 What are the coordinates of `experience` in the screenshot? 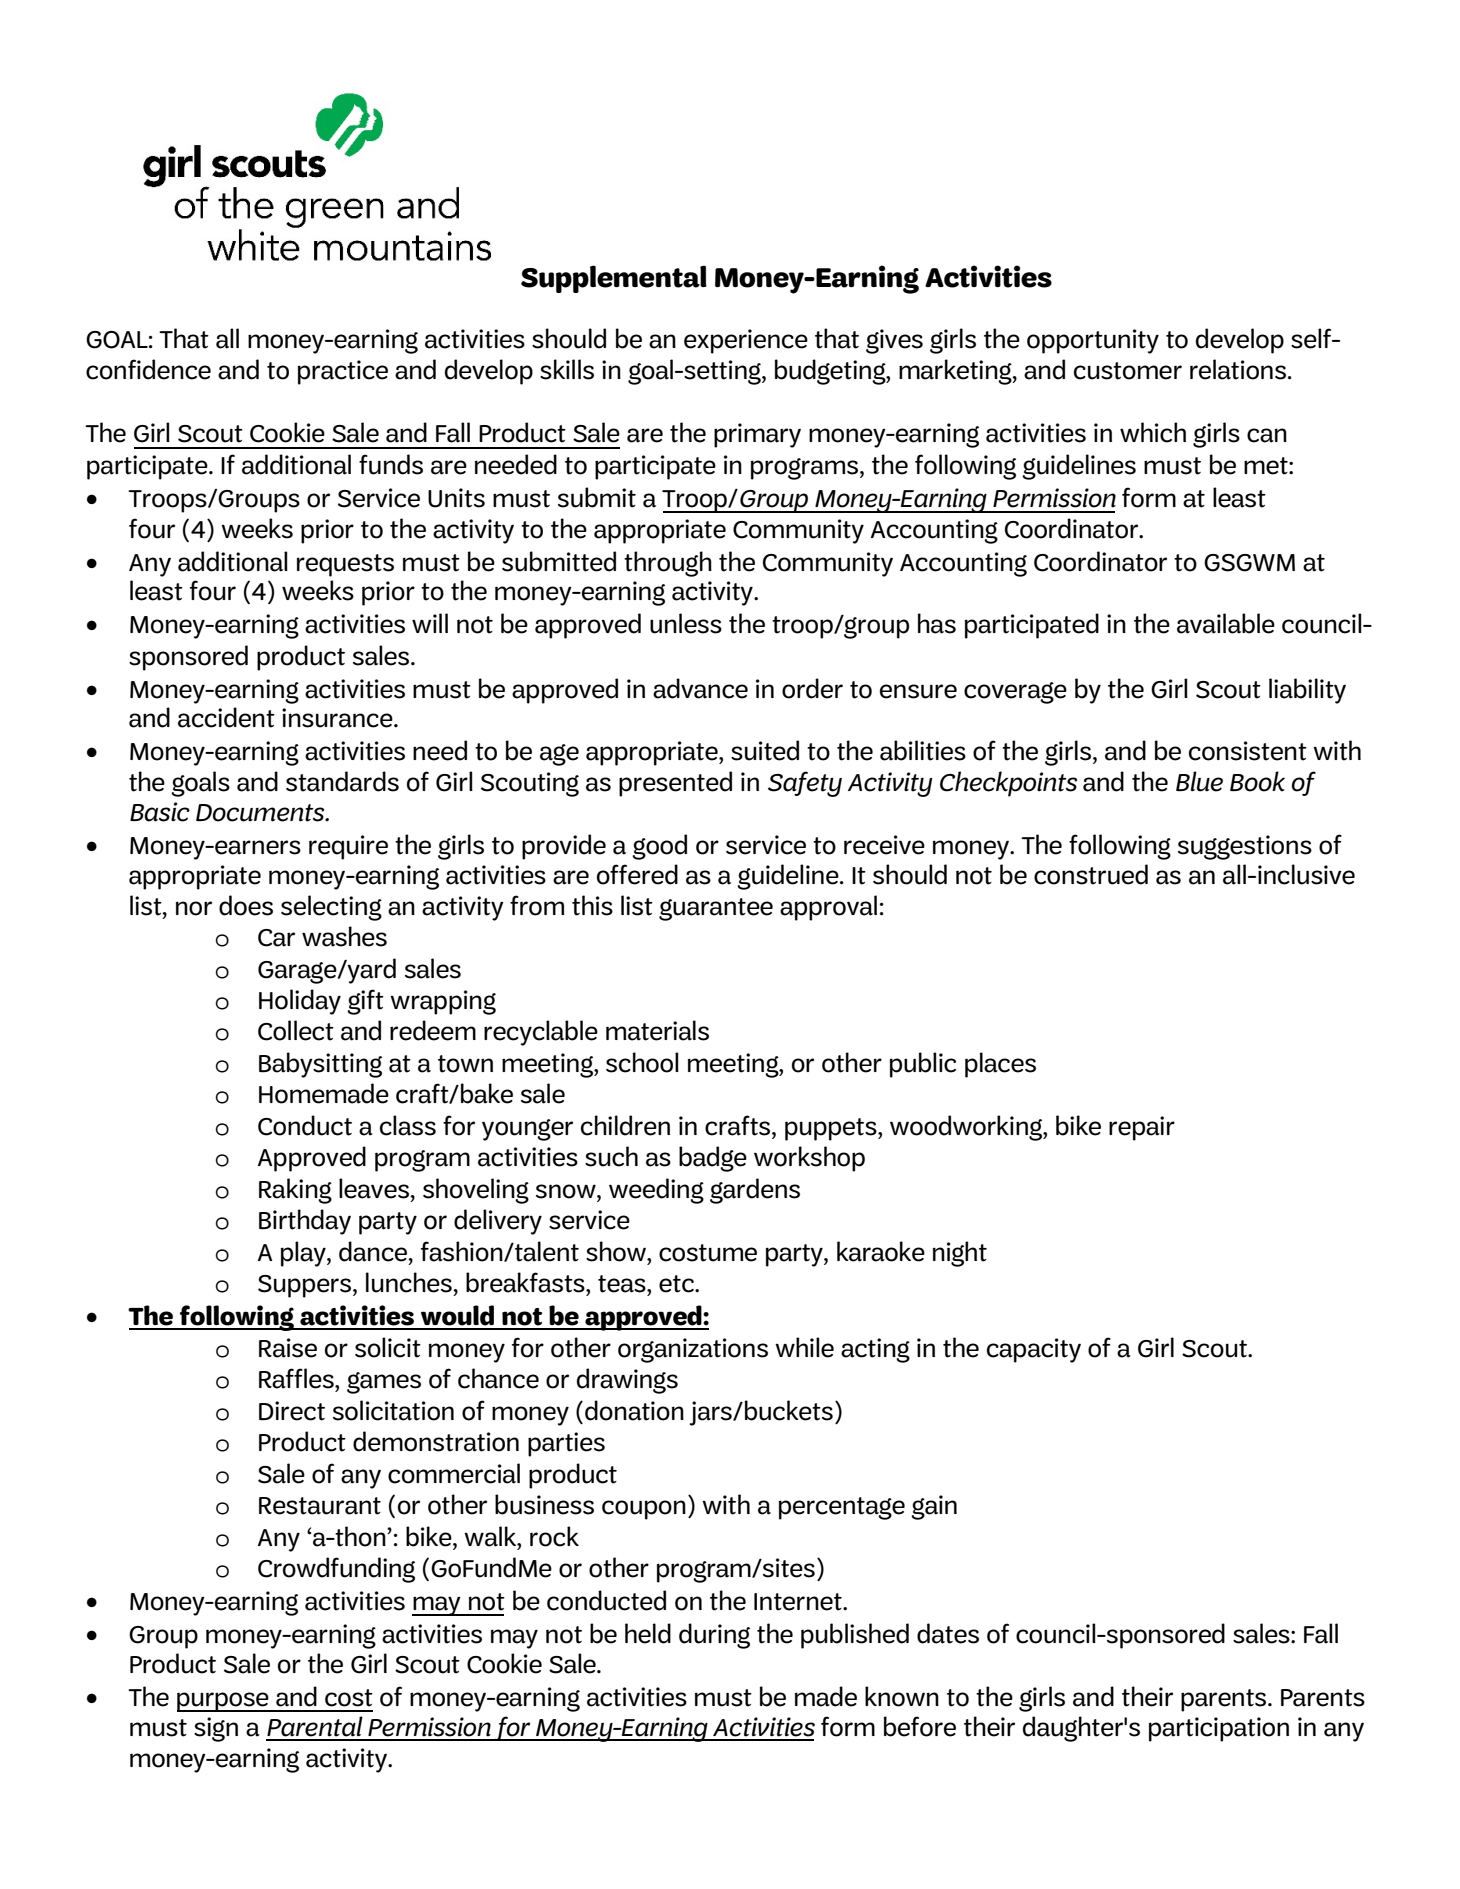 It's located at (746, 341).
